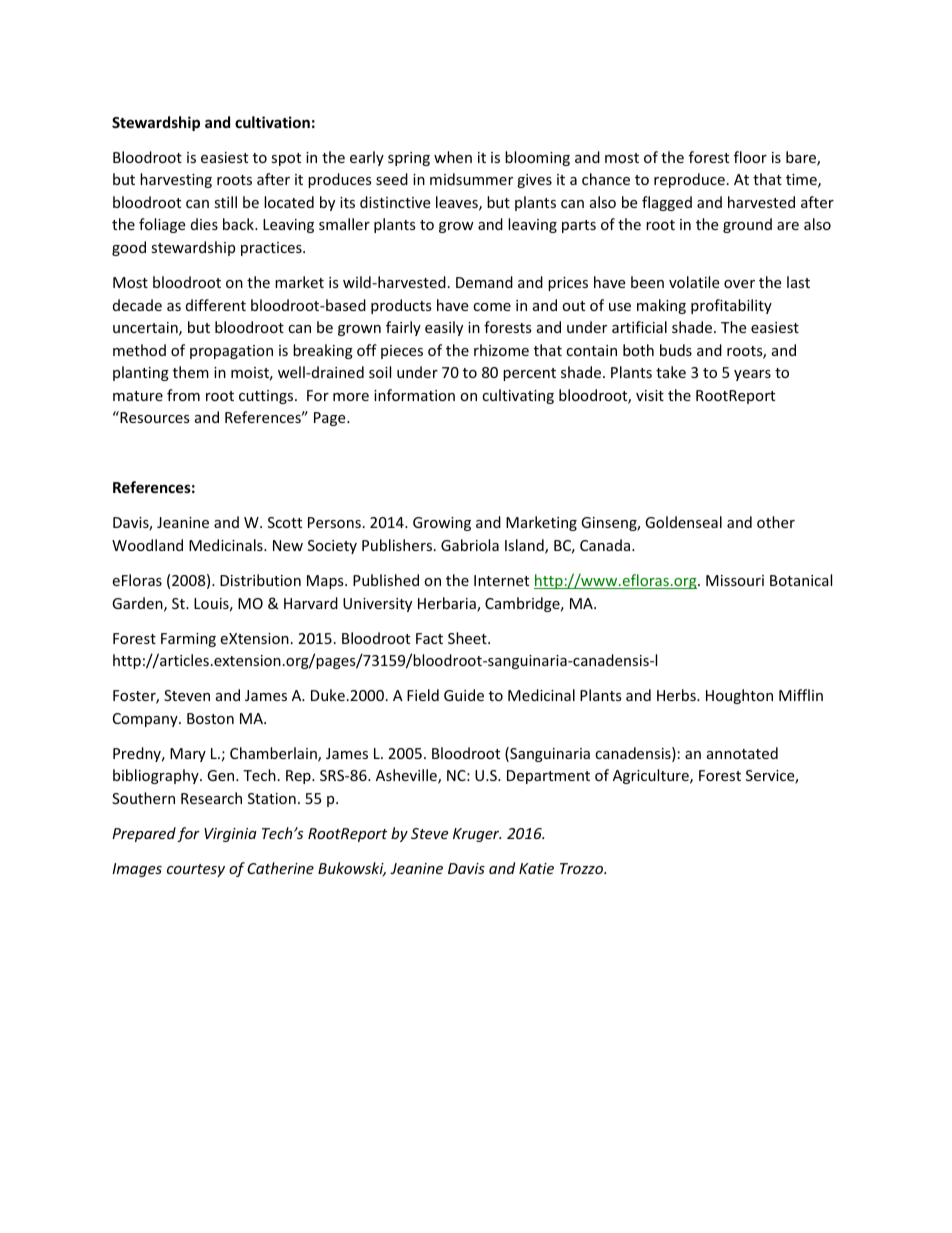 The height and width of the page is (1233, 952). What do you see at coordinates (191, 372) in the page?
I see `them` at bounding box center [191, 372].
